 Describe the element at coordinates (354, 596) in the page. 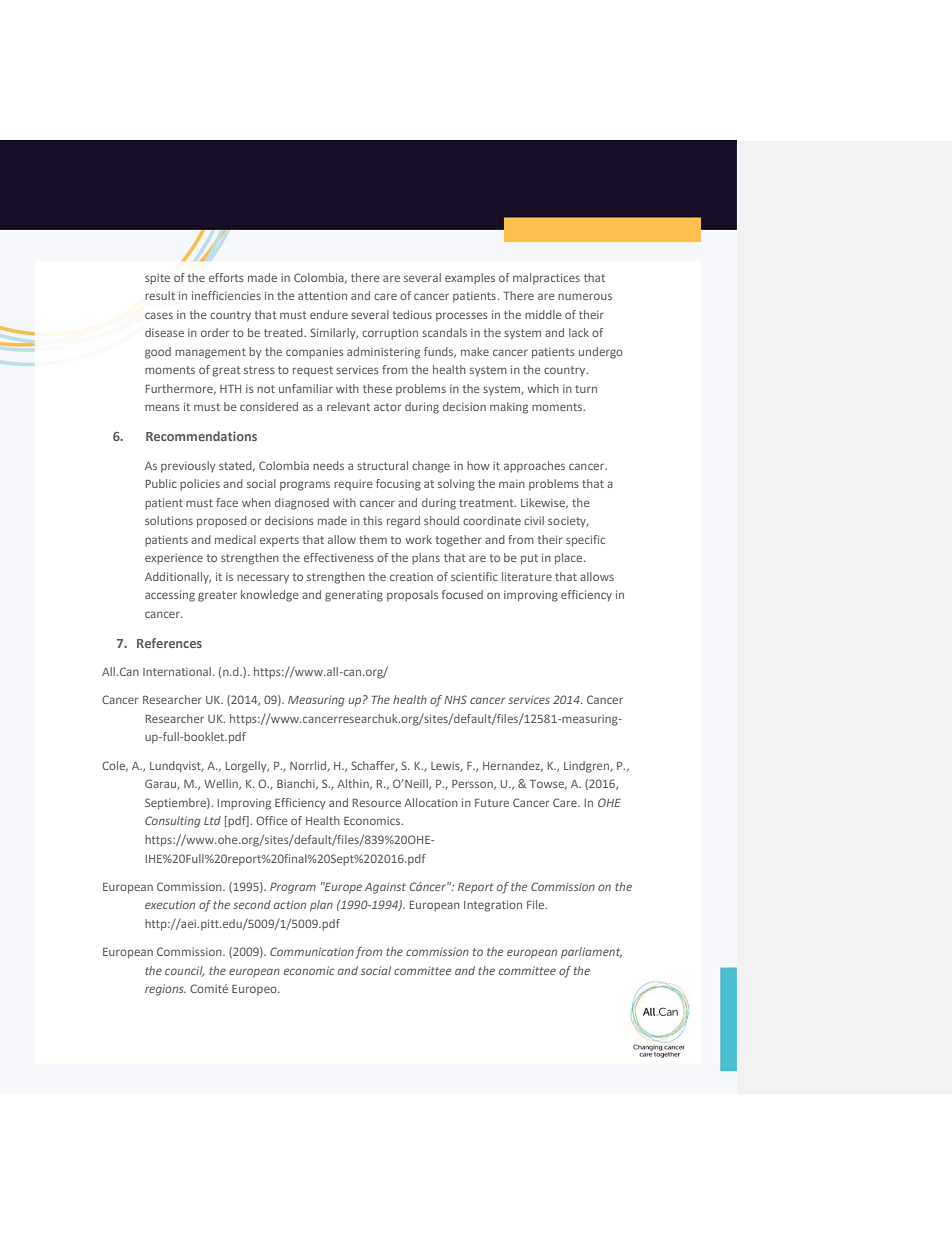

I see `generating` at that location.
